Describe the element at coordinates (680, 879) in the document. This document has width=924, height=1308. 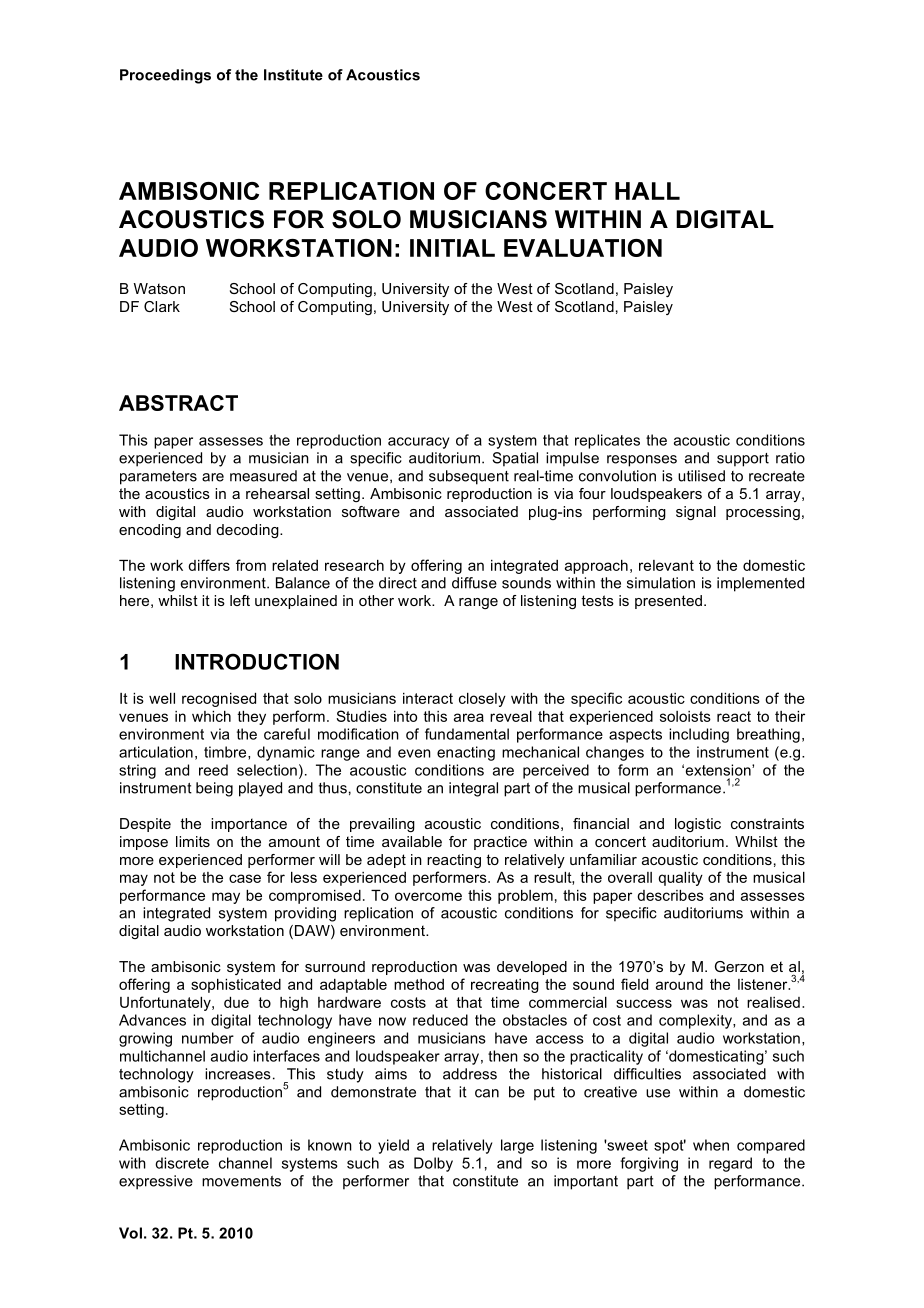
I see `quality` at that location.
